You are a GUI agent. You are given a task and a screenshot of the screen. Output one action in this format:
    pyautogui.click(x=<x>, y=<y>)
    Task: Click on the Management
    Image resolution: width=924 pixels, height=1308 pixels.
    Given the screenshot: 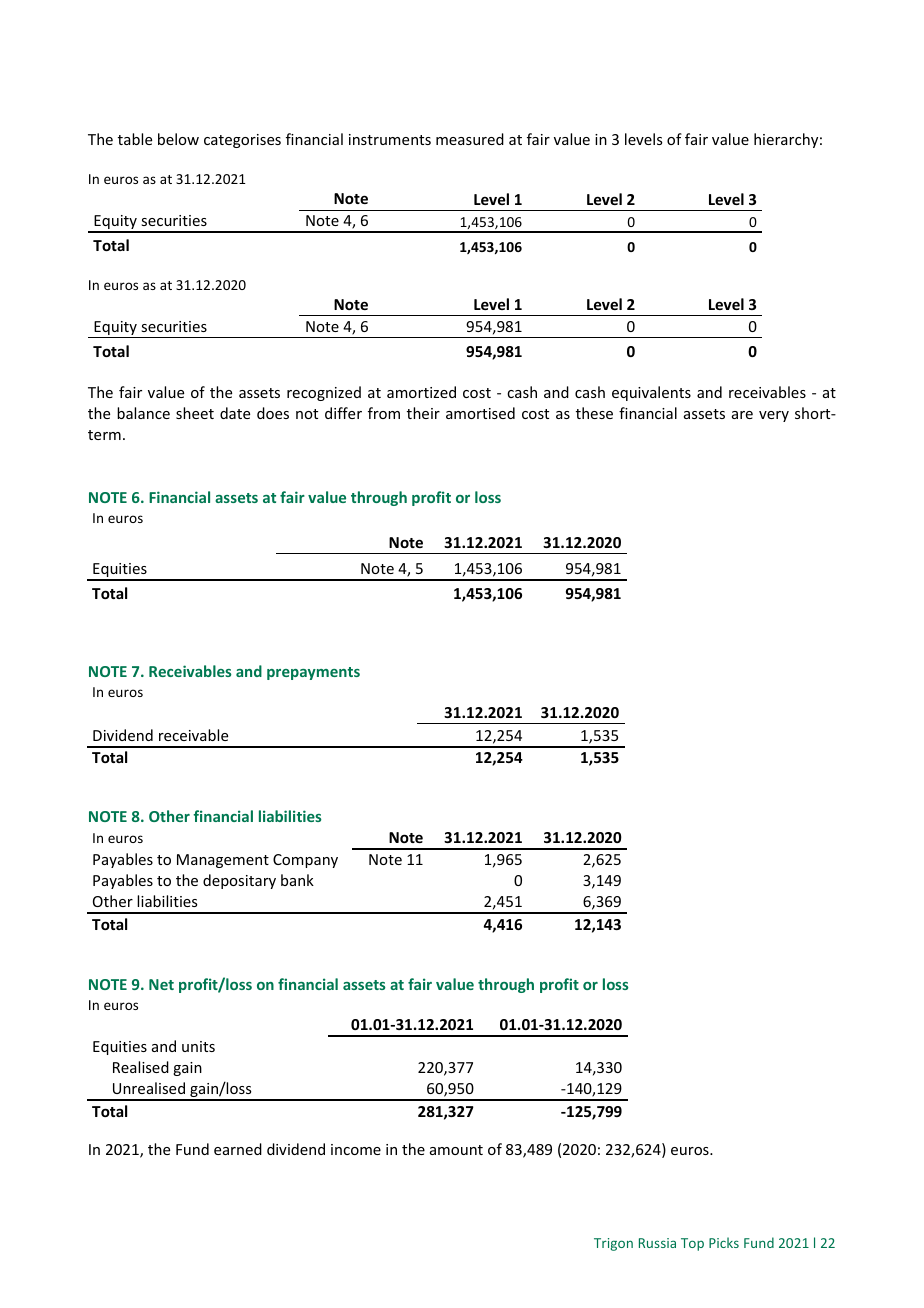 What is the action you would take?
    pyautogui.click(x=223, y=861)
